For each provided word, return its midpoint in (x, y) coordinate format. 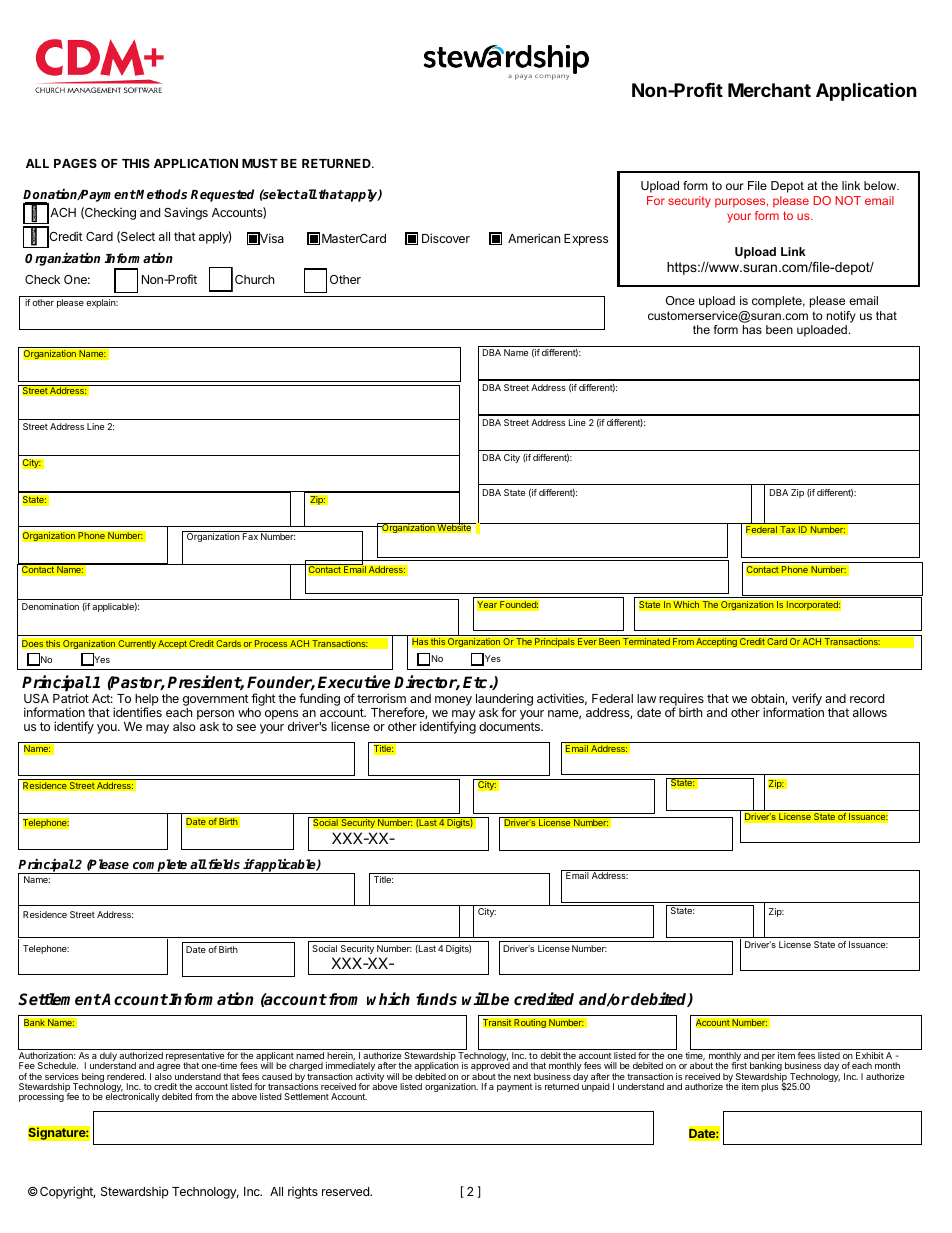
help (147, 701)
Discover (446, 238)
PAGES (75, 163)
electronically (132, 1097)
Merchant (769, 90)
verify (807, 701)
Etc (476, 682)
